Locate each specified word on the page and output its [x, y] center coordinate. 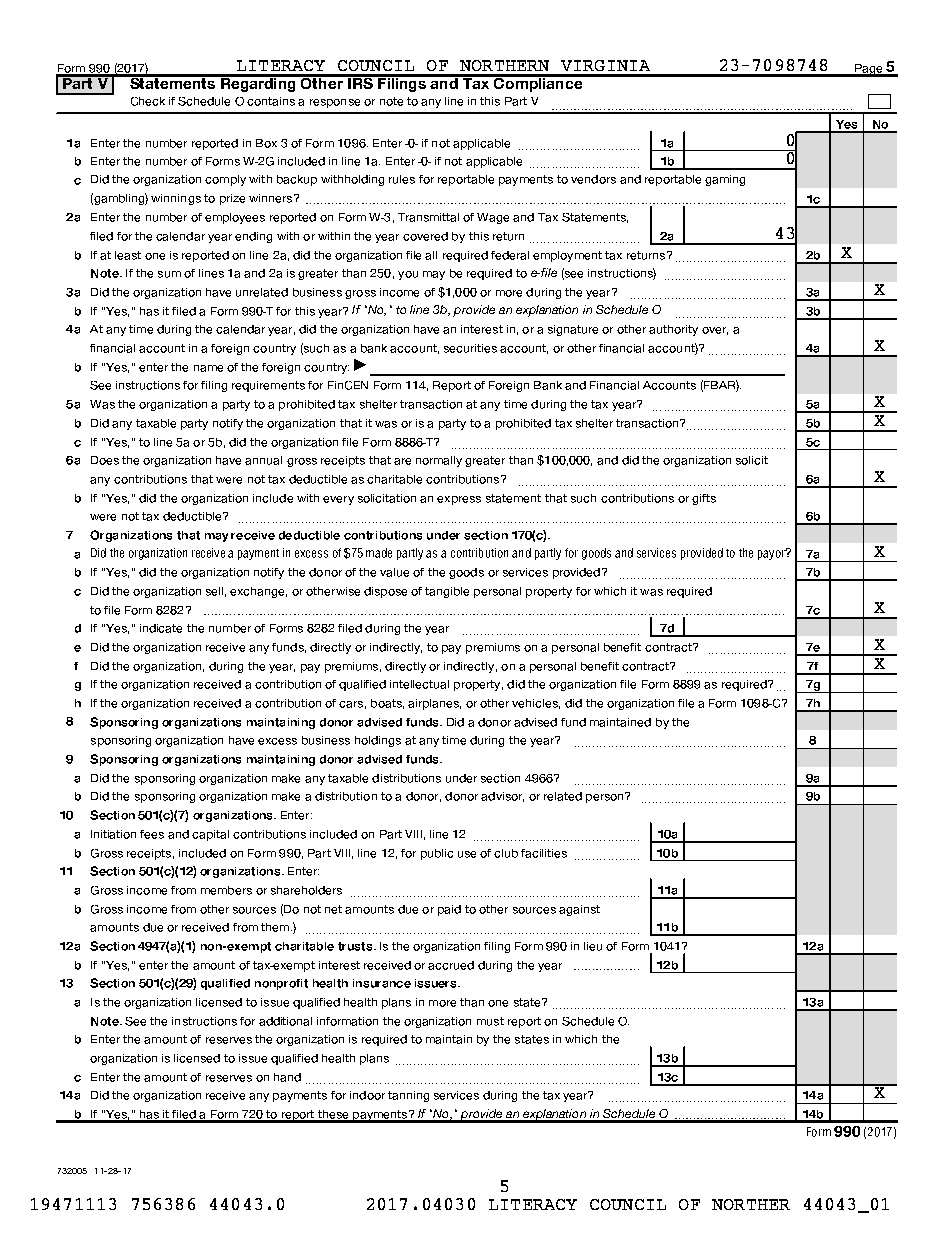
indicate [161, 628]
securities [470, 348]
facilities [544, 853]
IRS [360, 82]
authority [673, 330]
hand [287, 1077]
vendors [593, 179]
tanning [408, 1096]
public [437, 854]
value [394, 572]
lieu [593, 946]
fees [152, 834]
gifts [704, 499]
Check [148, 101]
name [208, 368]
